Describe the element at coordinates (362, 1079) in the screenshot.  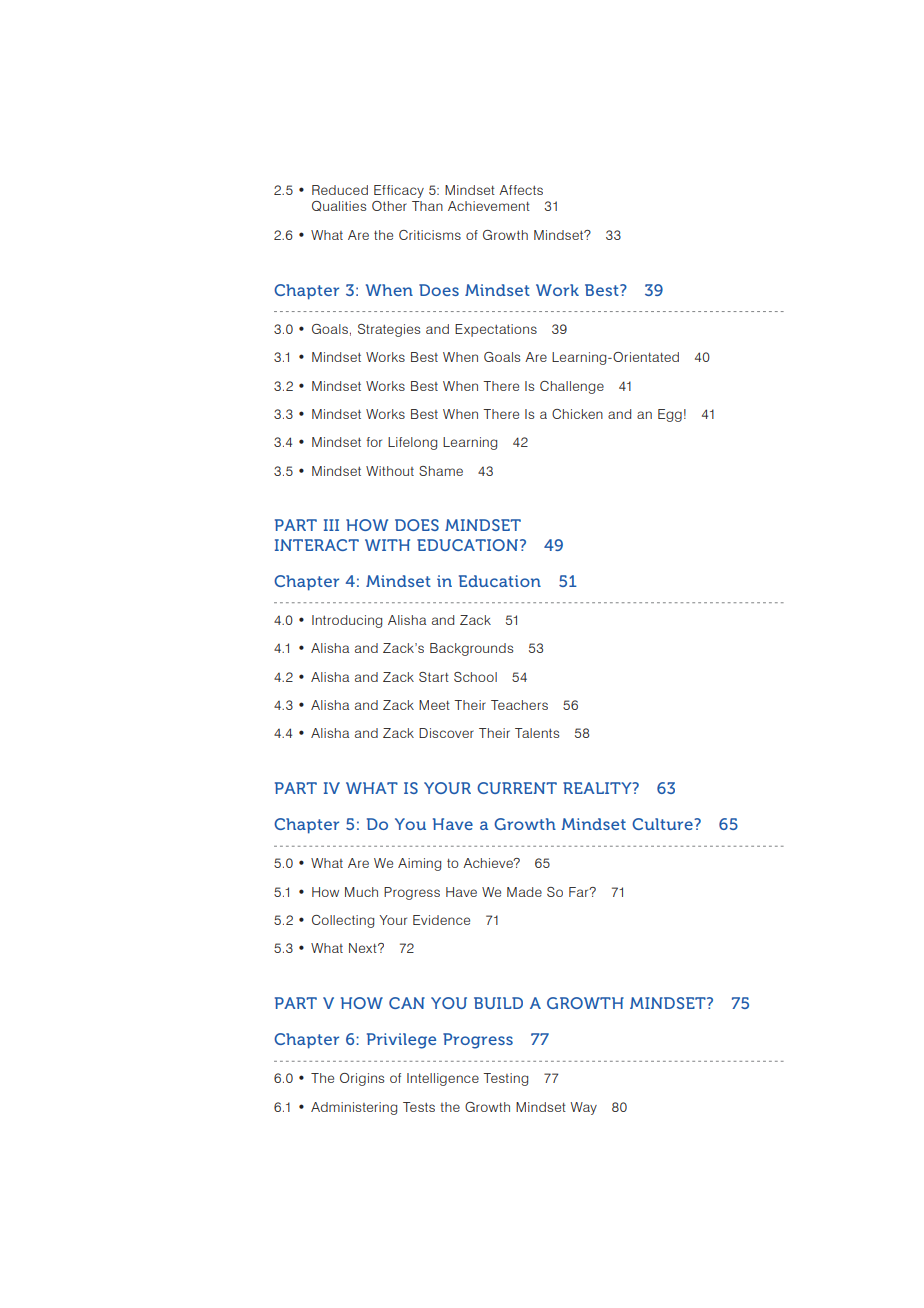
I see `Origins` at that location.
